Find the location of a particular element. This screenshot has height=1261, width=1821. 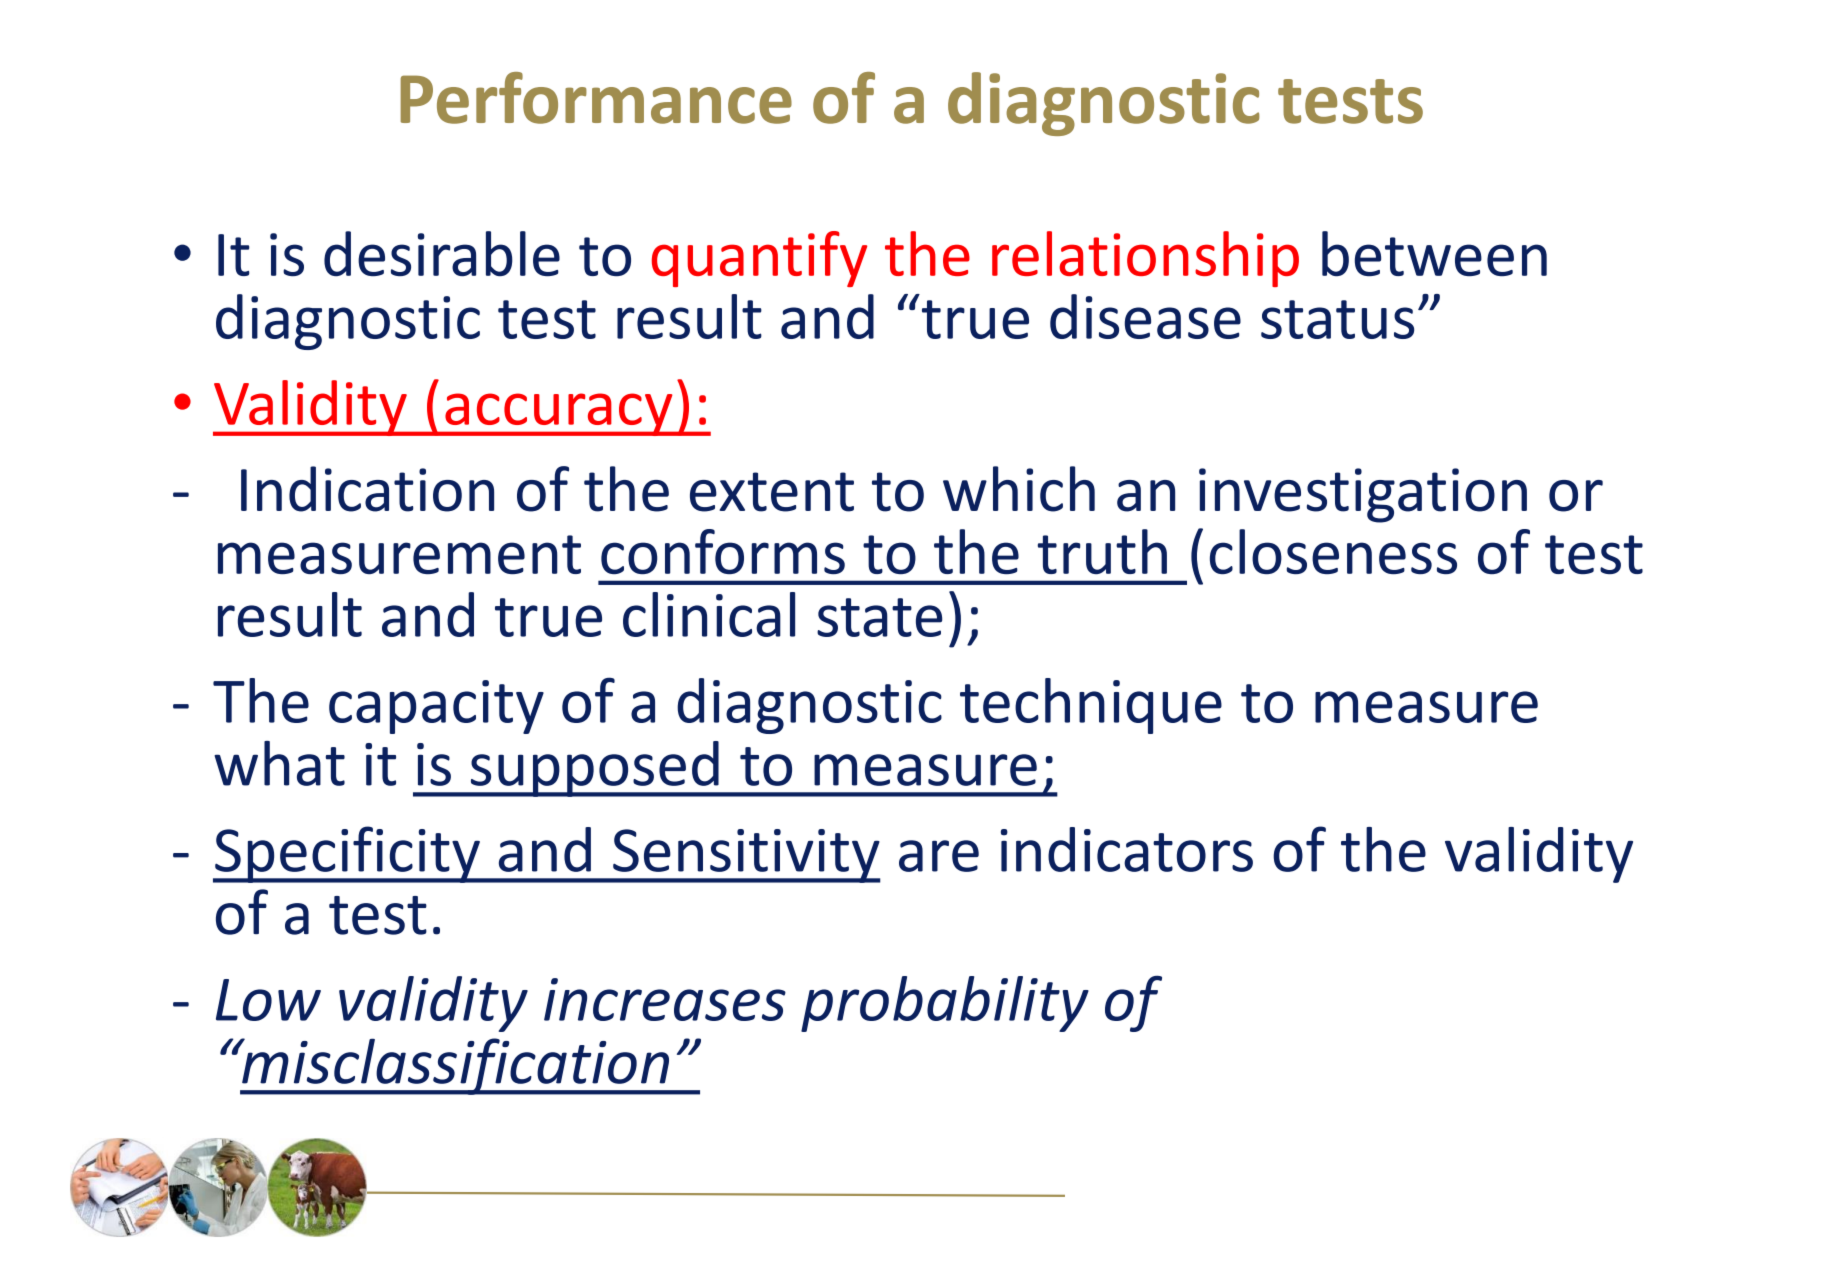

closeness is located at coordinates (1333, 551).
